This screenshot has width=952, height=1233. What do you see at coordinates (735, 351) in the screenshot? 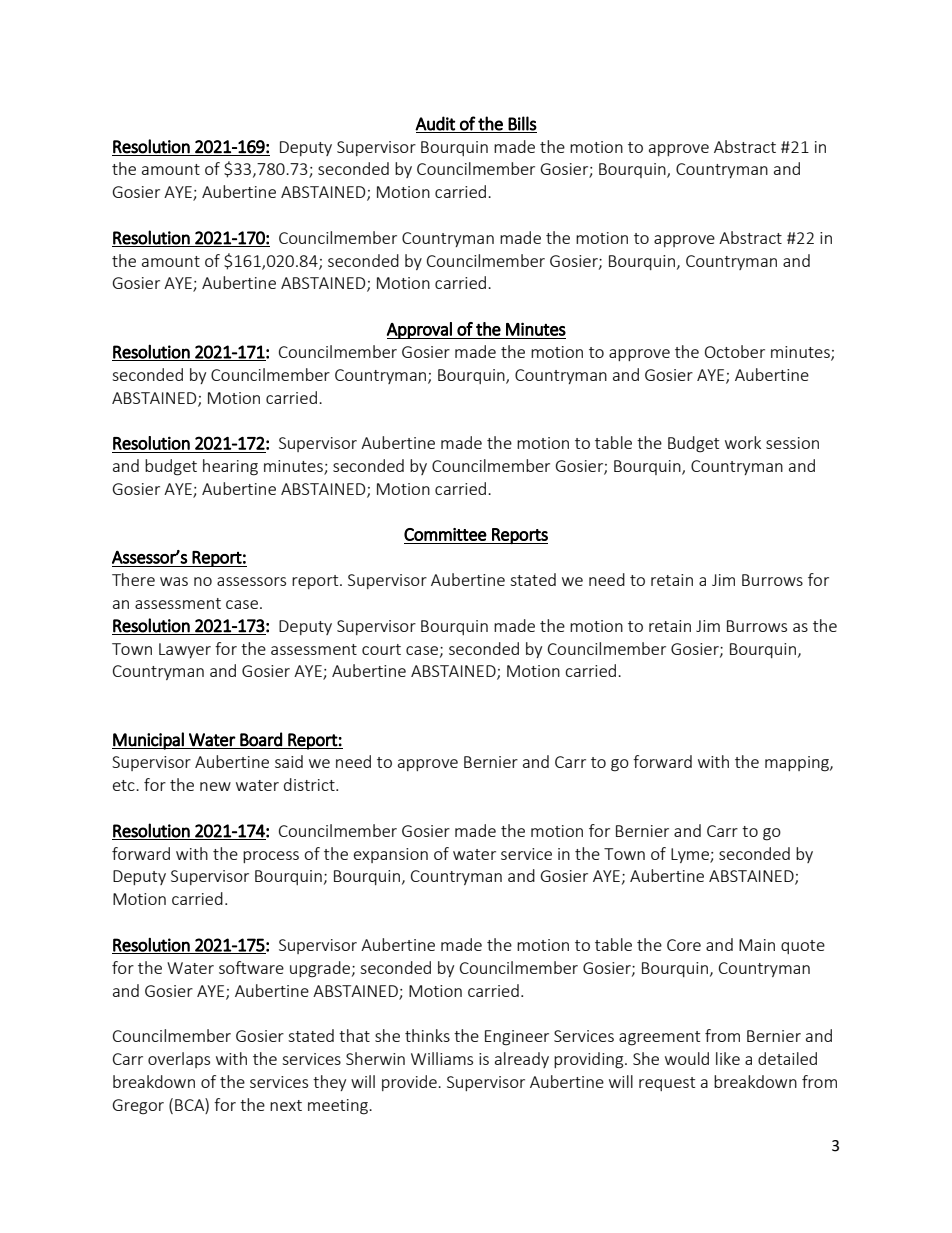
I see `October` at bounding box center [735, 351].
